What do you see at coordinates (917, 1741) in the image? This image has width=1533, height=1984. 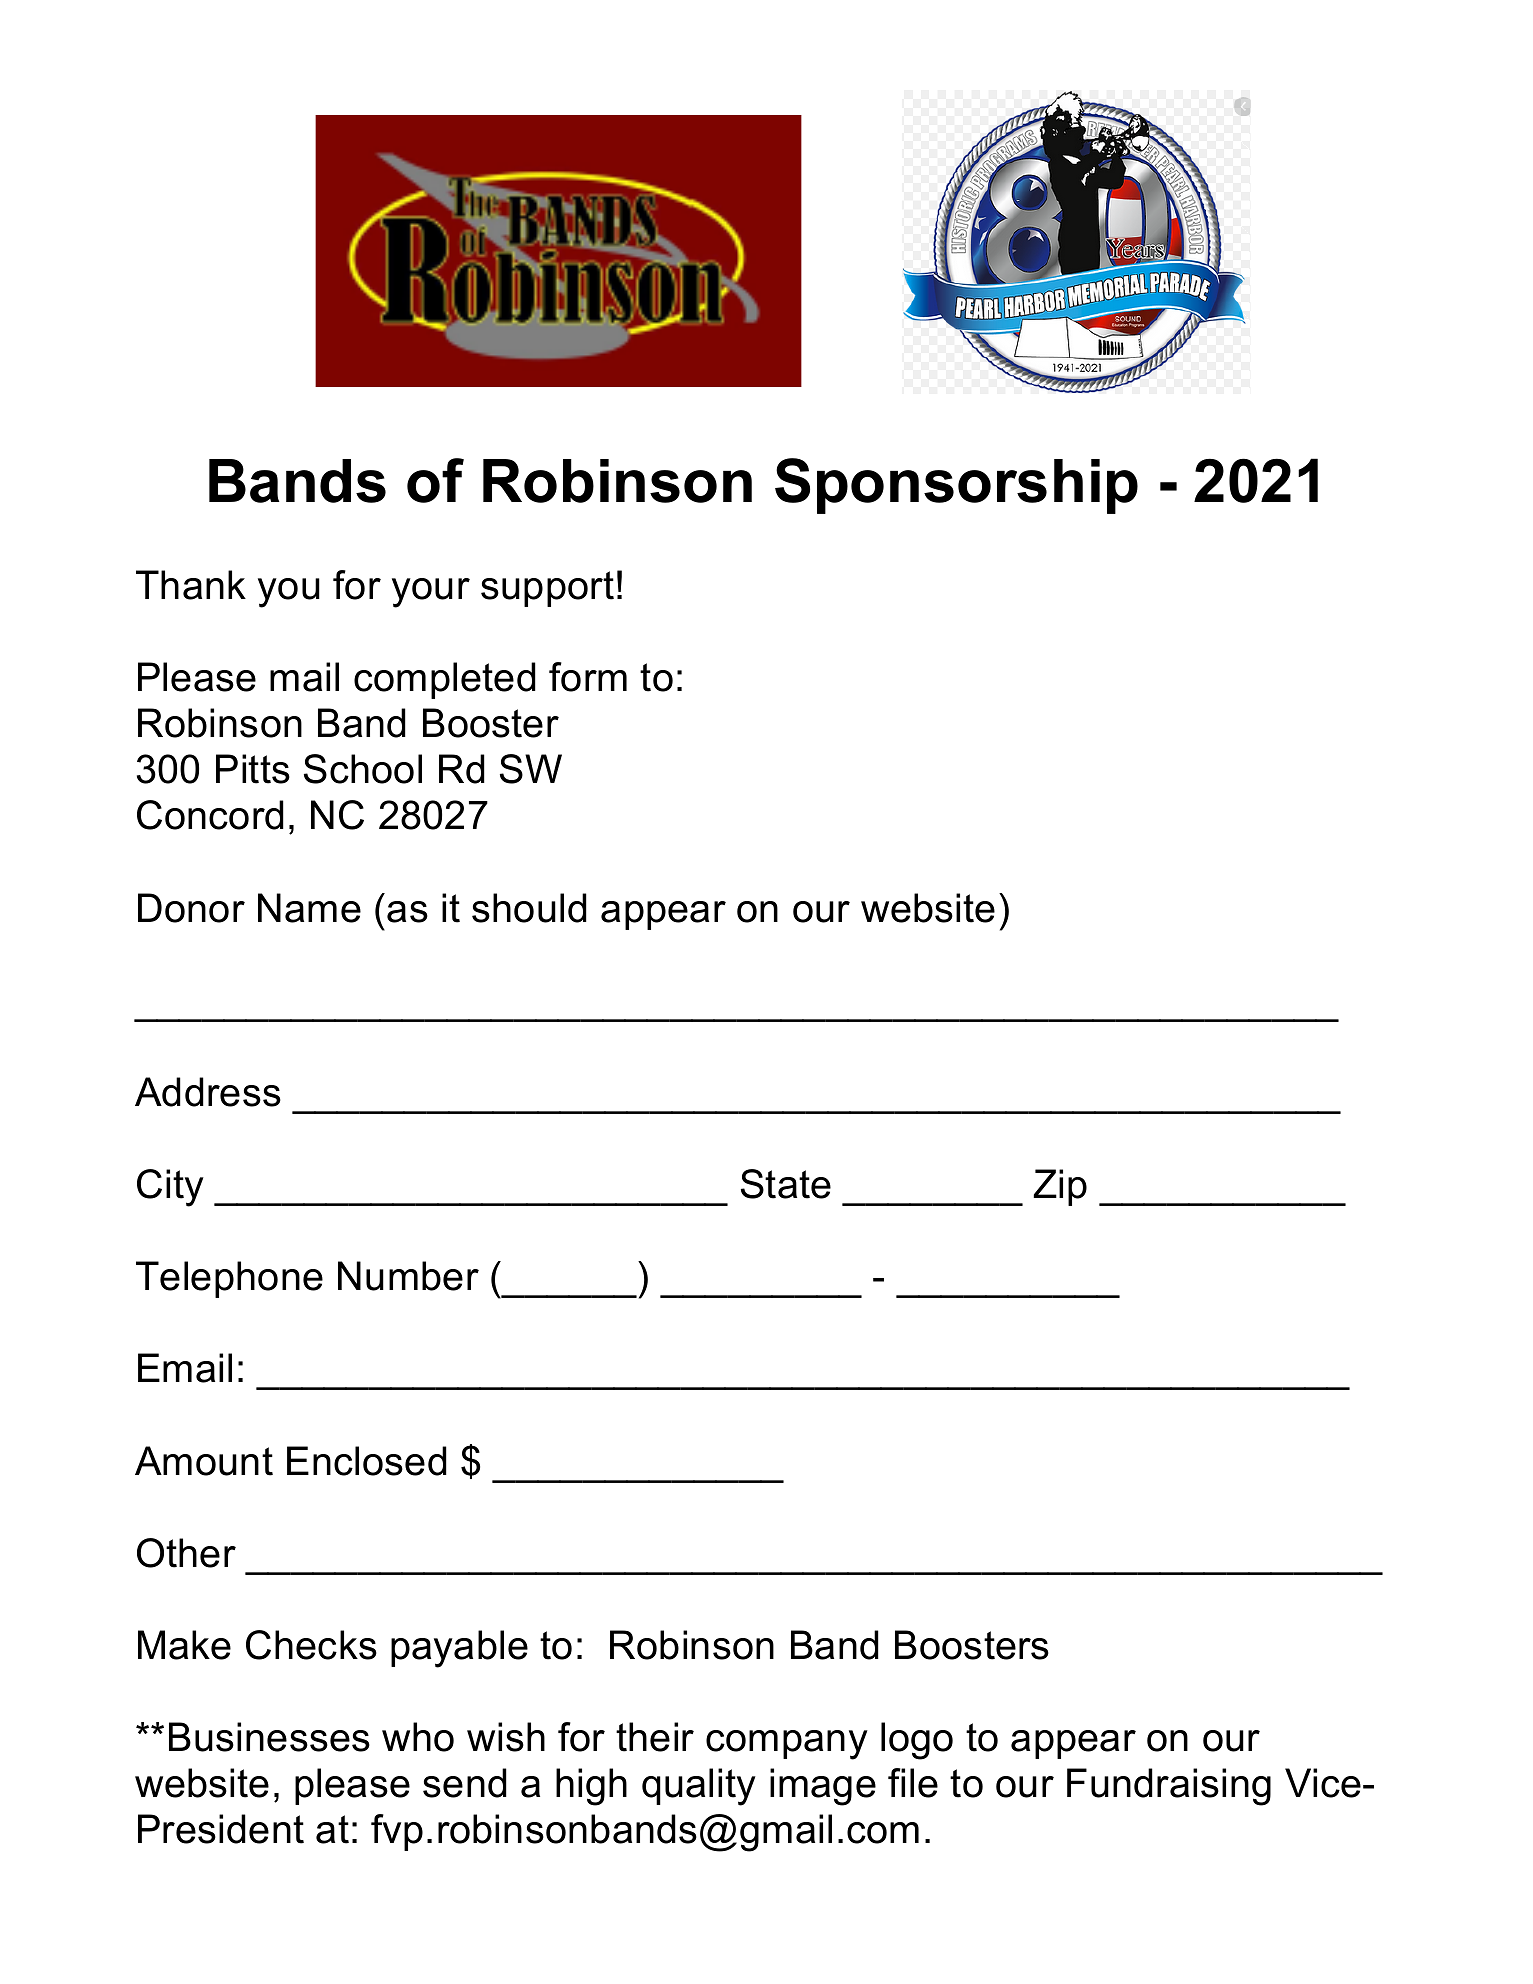 I see `logo` at bounding box center [917, 1741].
